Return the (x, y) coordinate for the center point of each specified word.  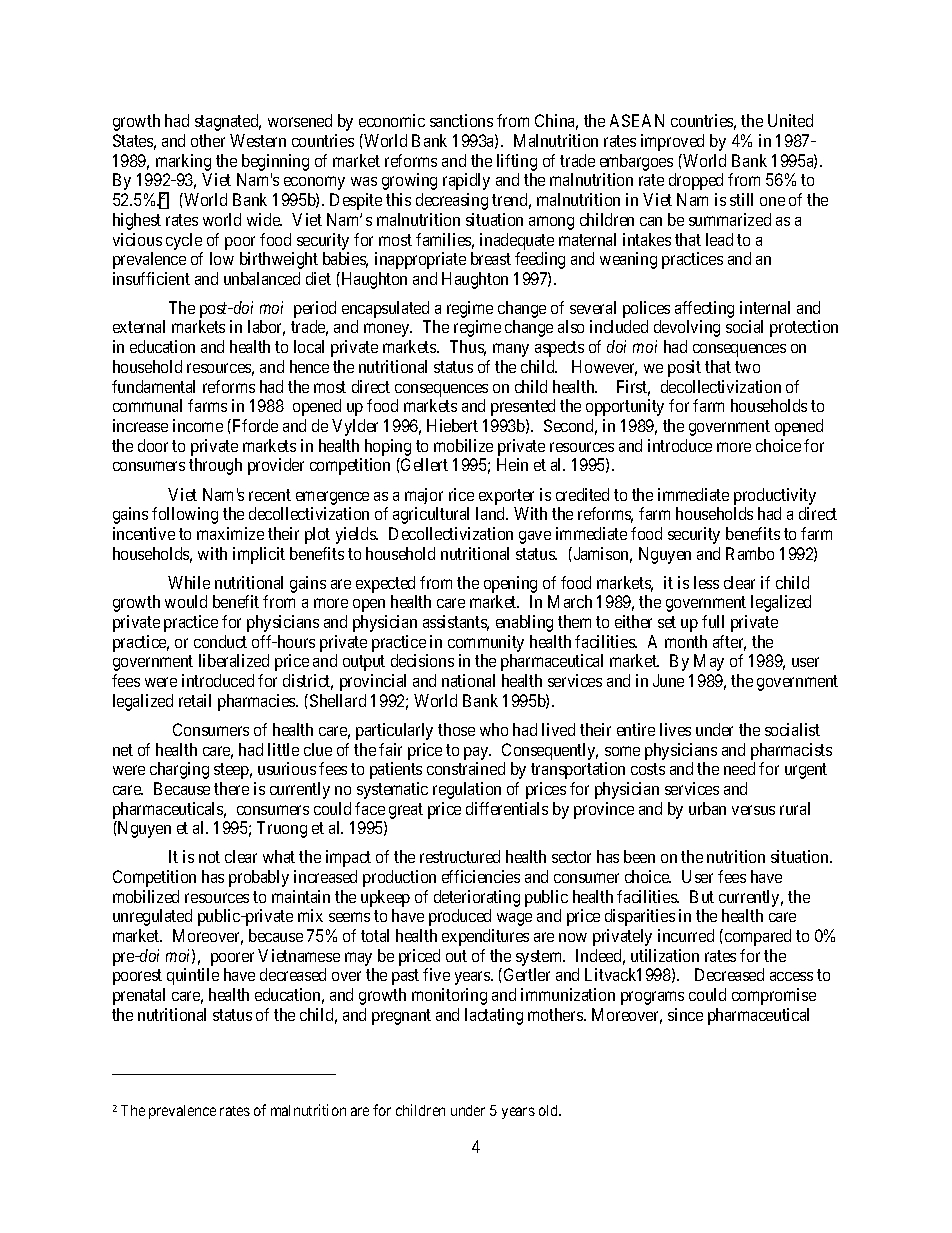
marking (183, 162)
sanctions (461, 120)
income (198, 425)
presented (523, 407)
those (456, 729)
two (747, 367)
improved (672, 142)
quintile (193, 976)
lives (675, 729)
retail (195, 700)
